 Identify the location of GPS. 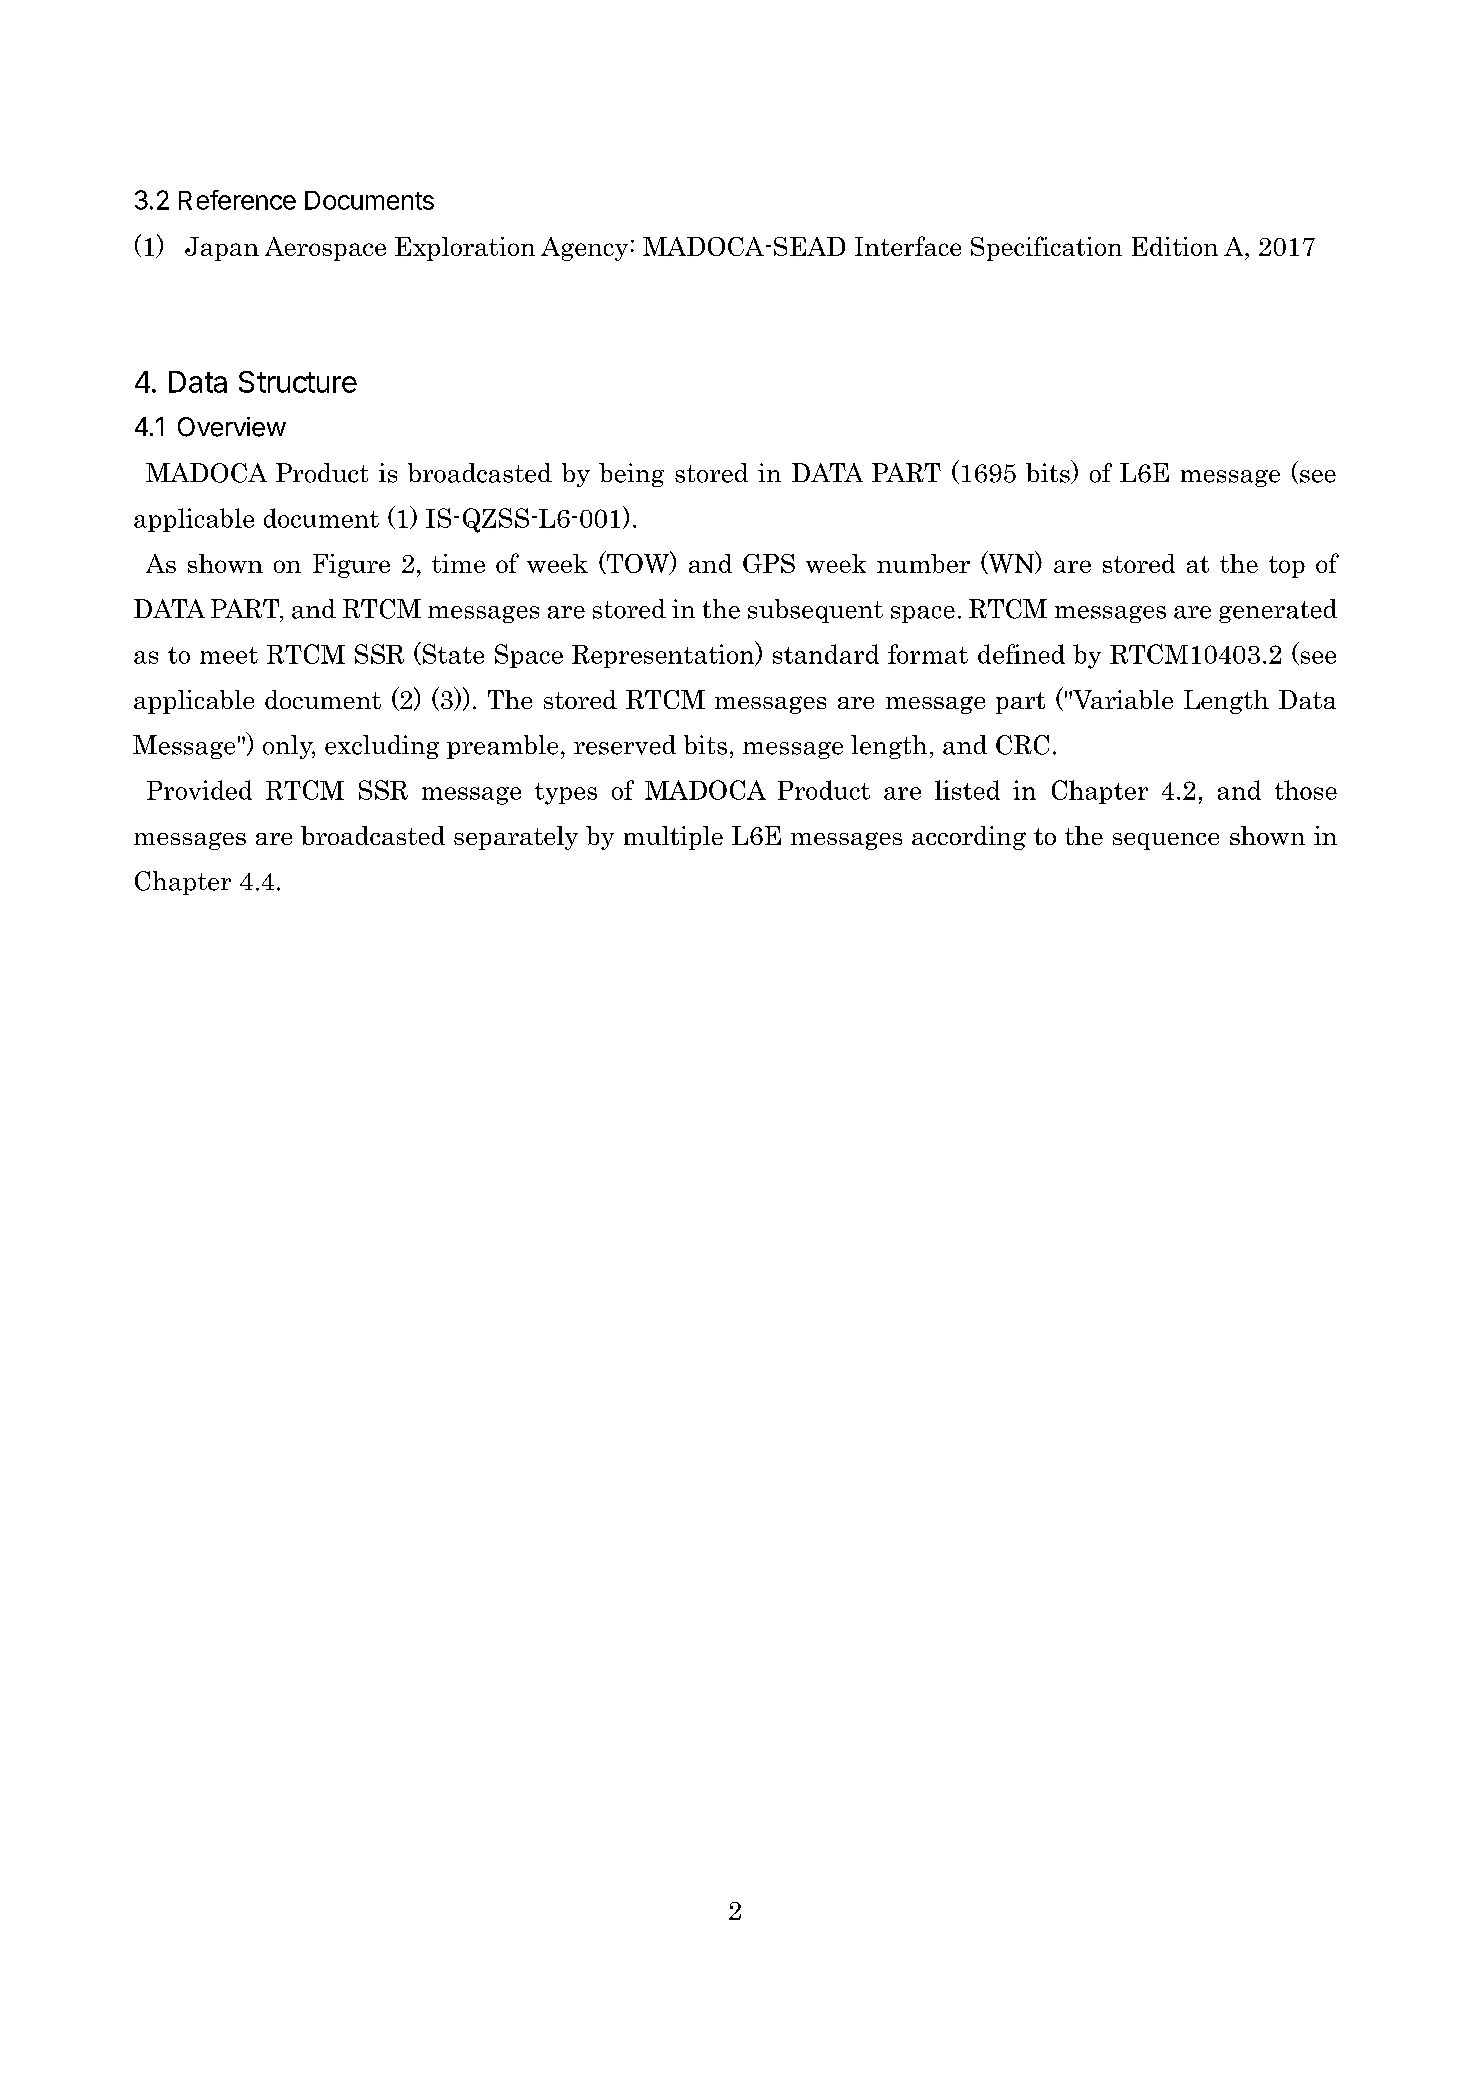
(769, 563).
